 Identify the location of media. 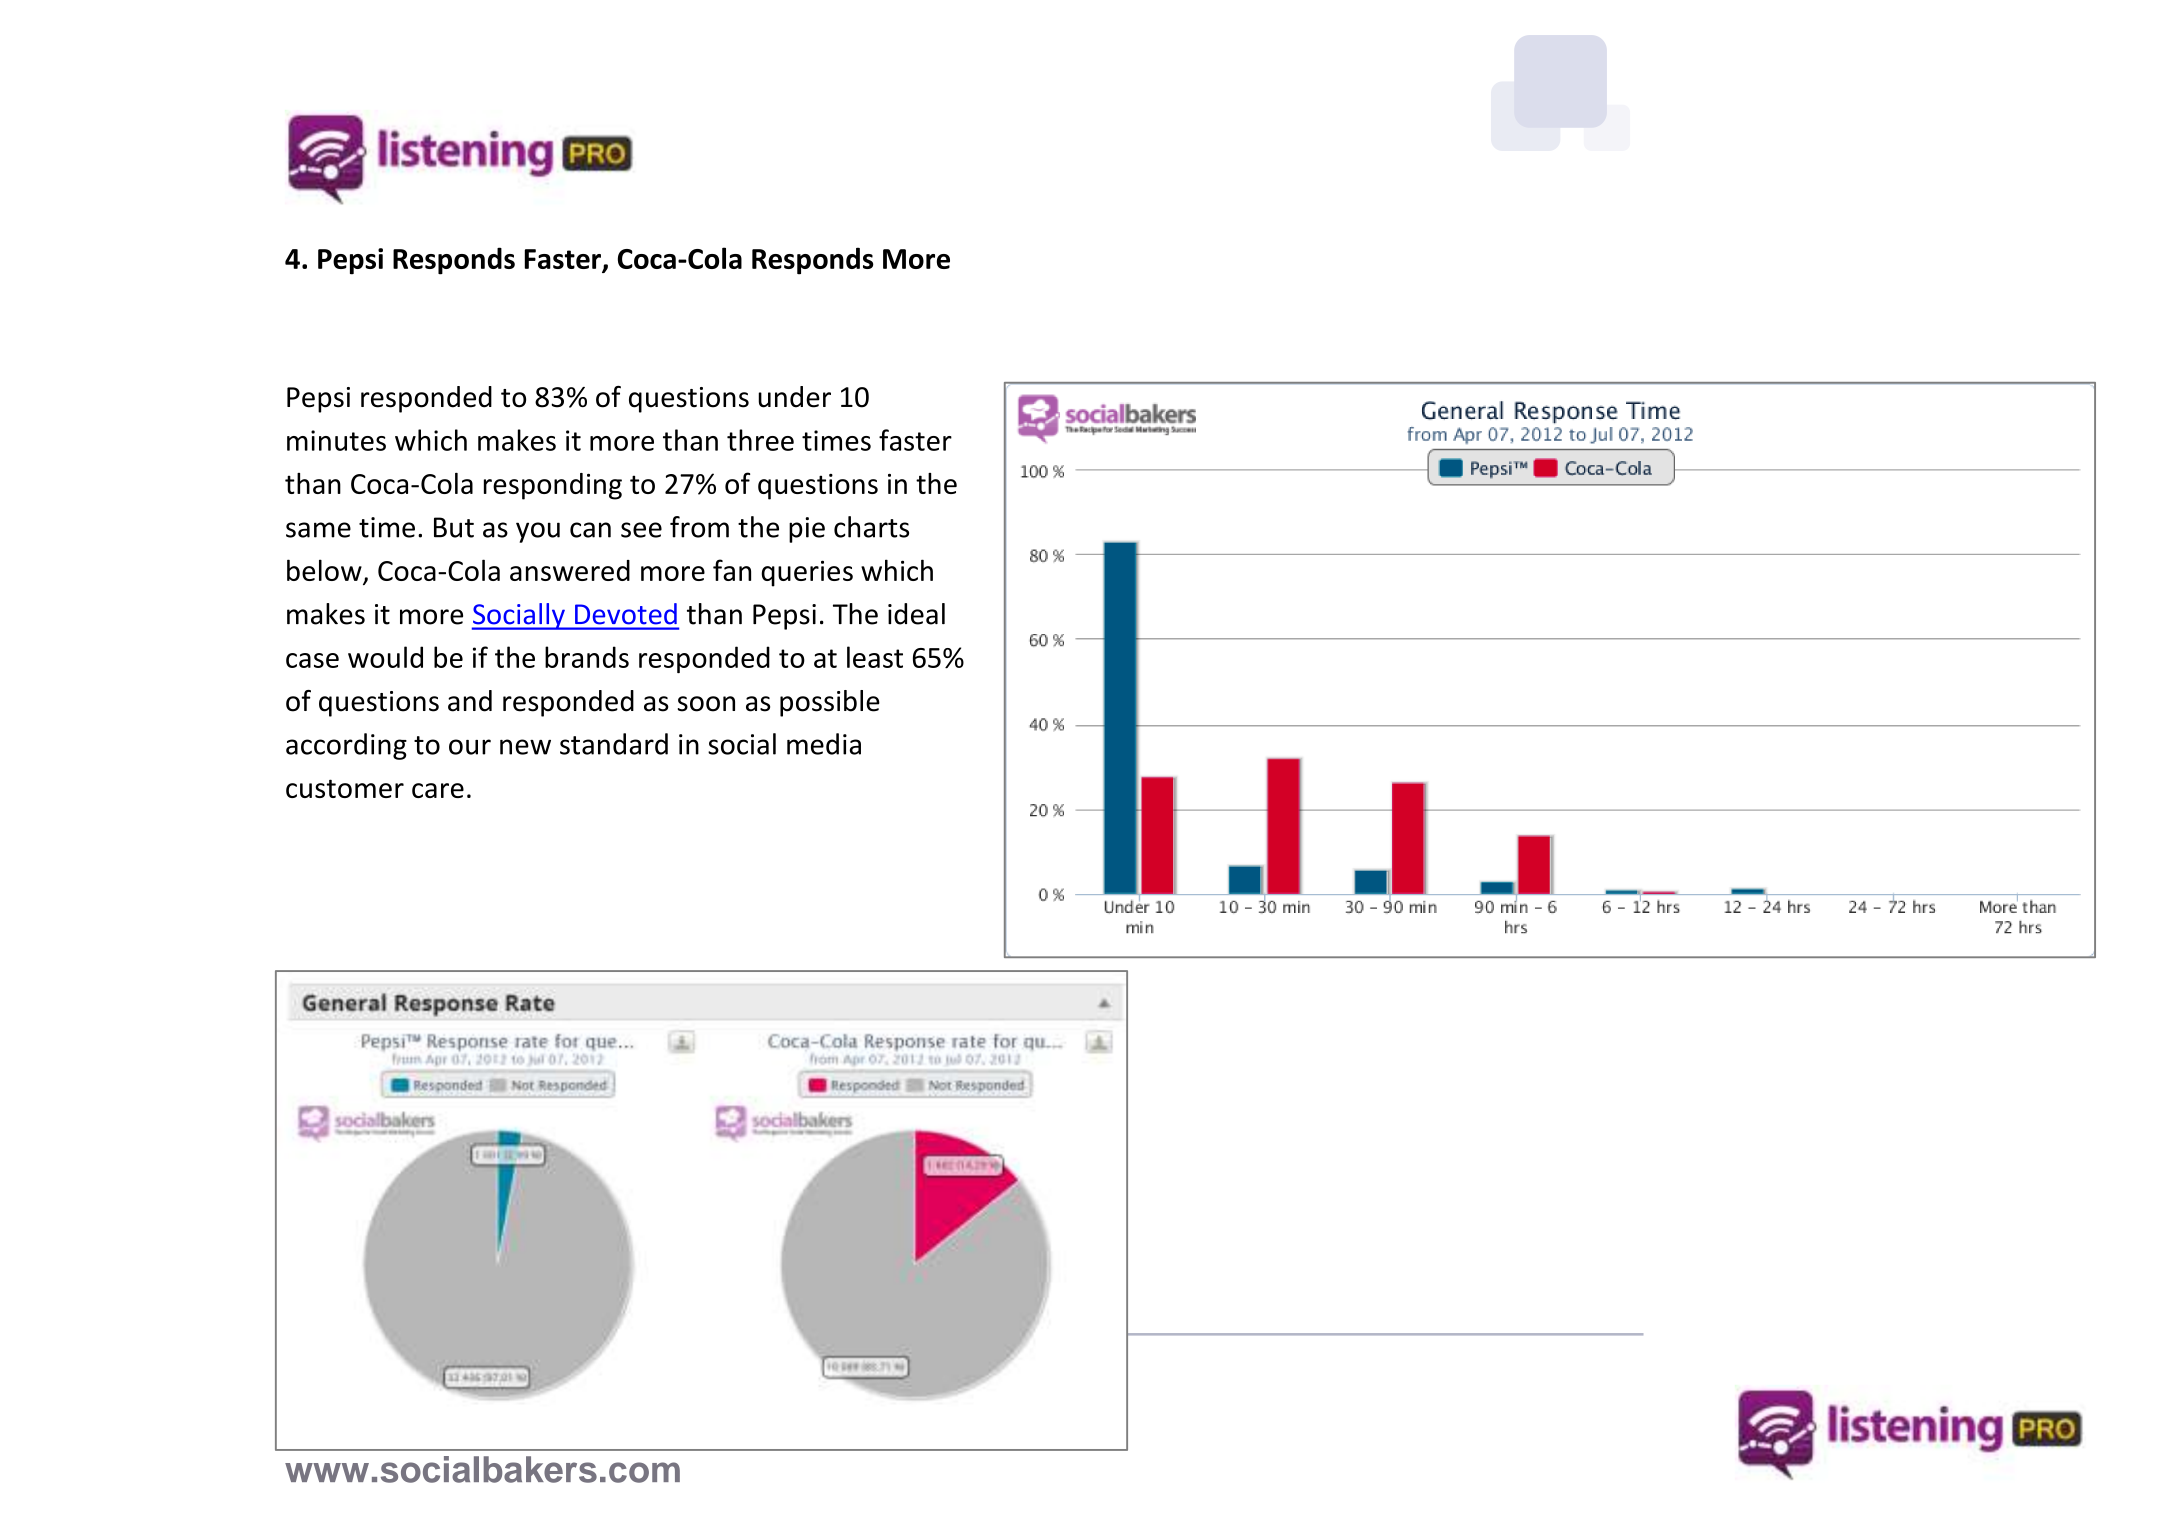
(824, 744).
